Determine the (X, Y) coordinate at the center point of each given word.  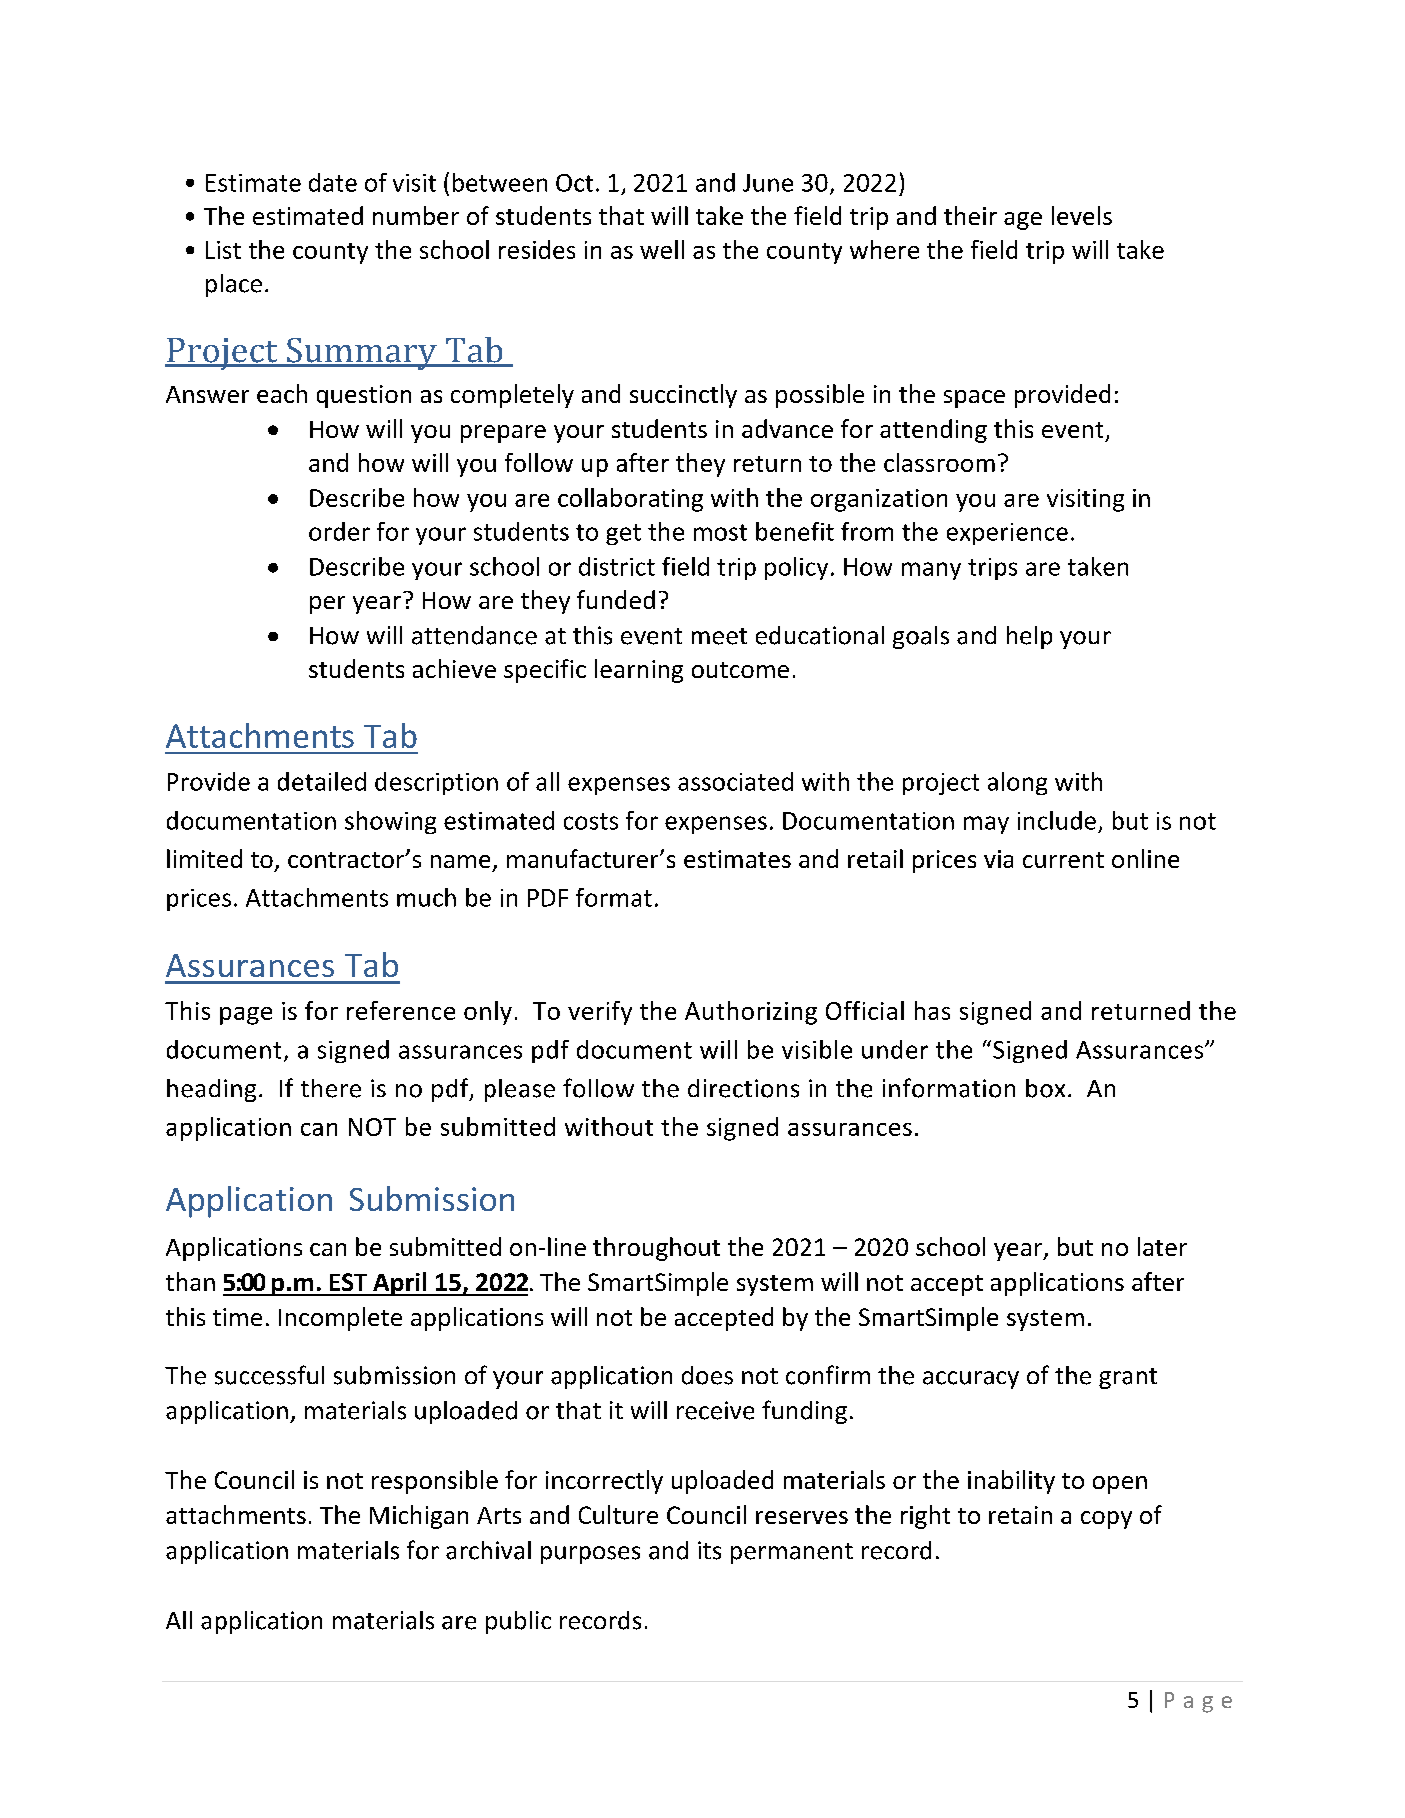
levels (1082, 215)
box (1045, 1088)
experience (1007, 534)
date (333, 182)
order (339, 531)
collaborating (630, 500)
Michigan (419, 1517)
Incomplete (340, 1319)
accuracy (971, 1380)
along (1017, 783)
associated (735, 781)
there (331, 1088)
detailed (322, 781)
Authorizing (751, 1013)
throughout (656, 1249)
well (662, 249)
